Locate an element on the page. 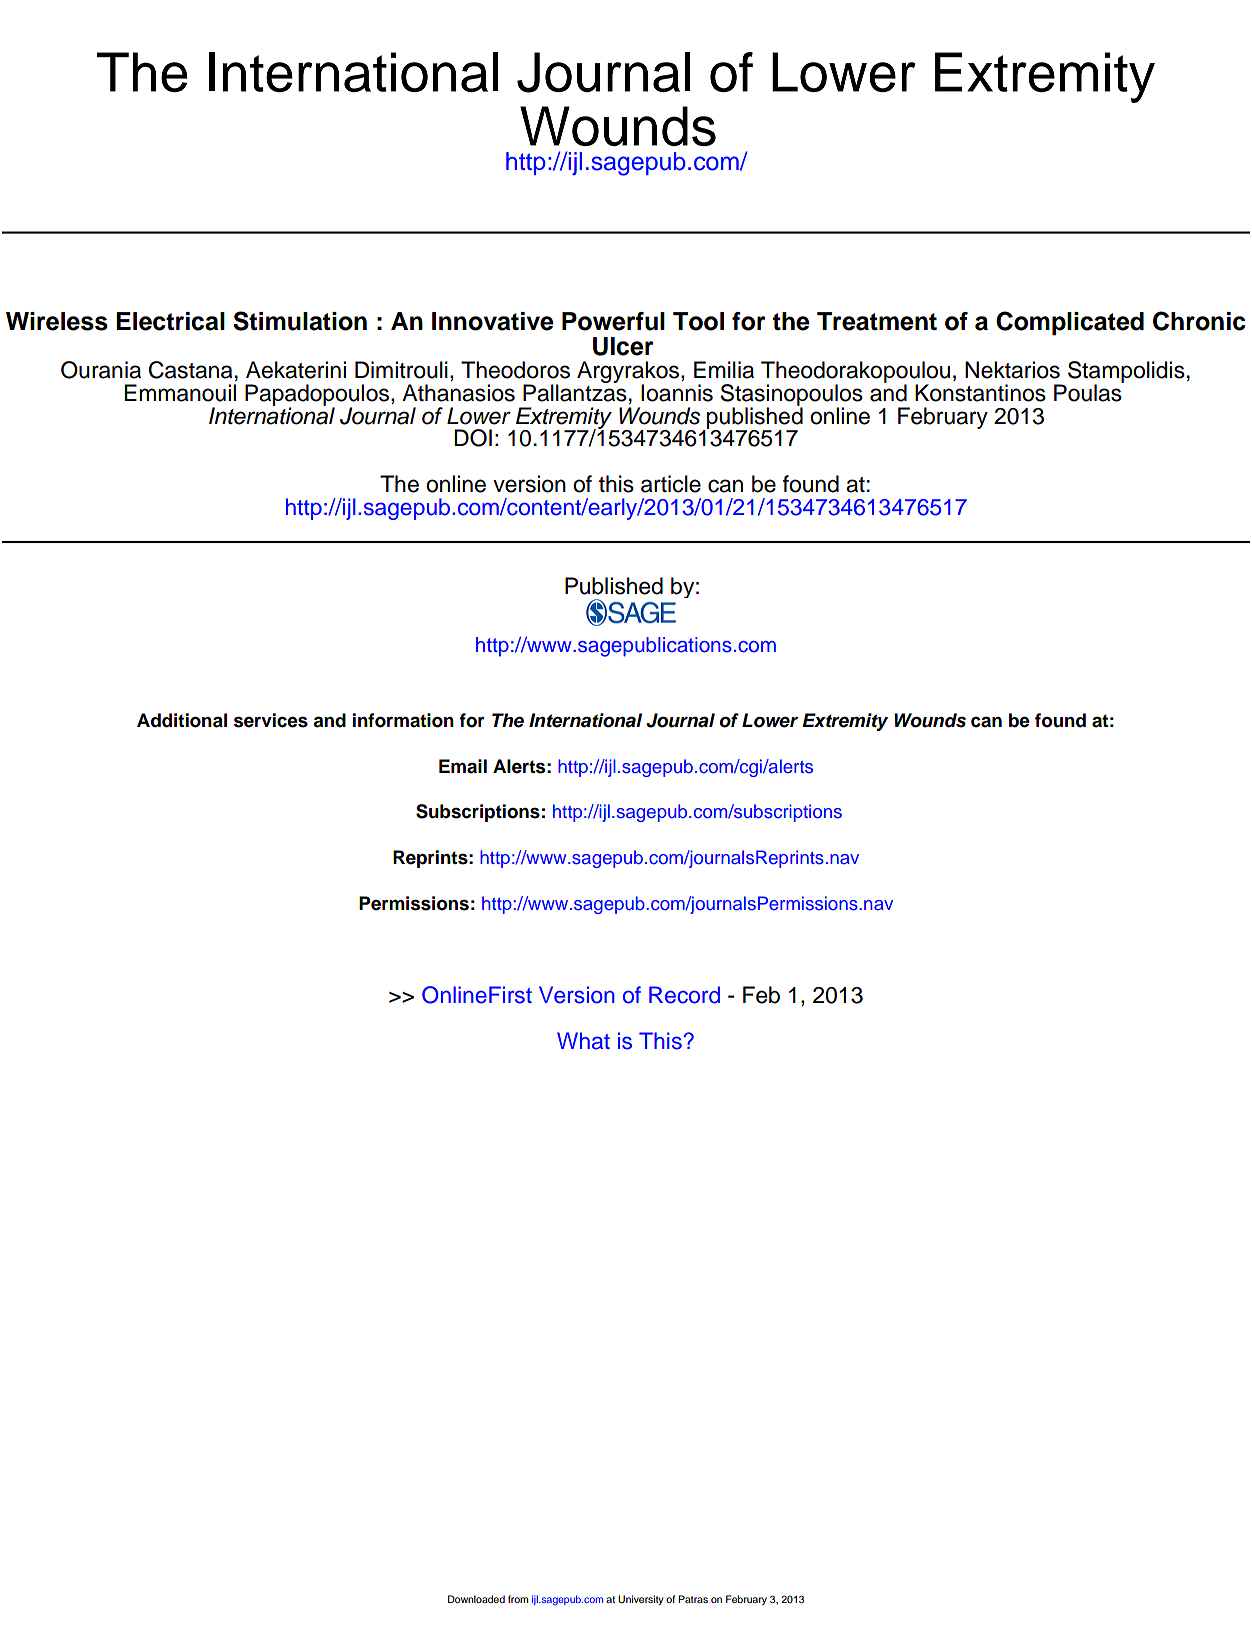 This document has height=1626, width=1252. Ulcer is located at coordinates (623, 346).
